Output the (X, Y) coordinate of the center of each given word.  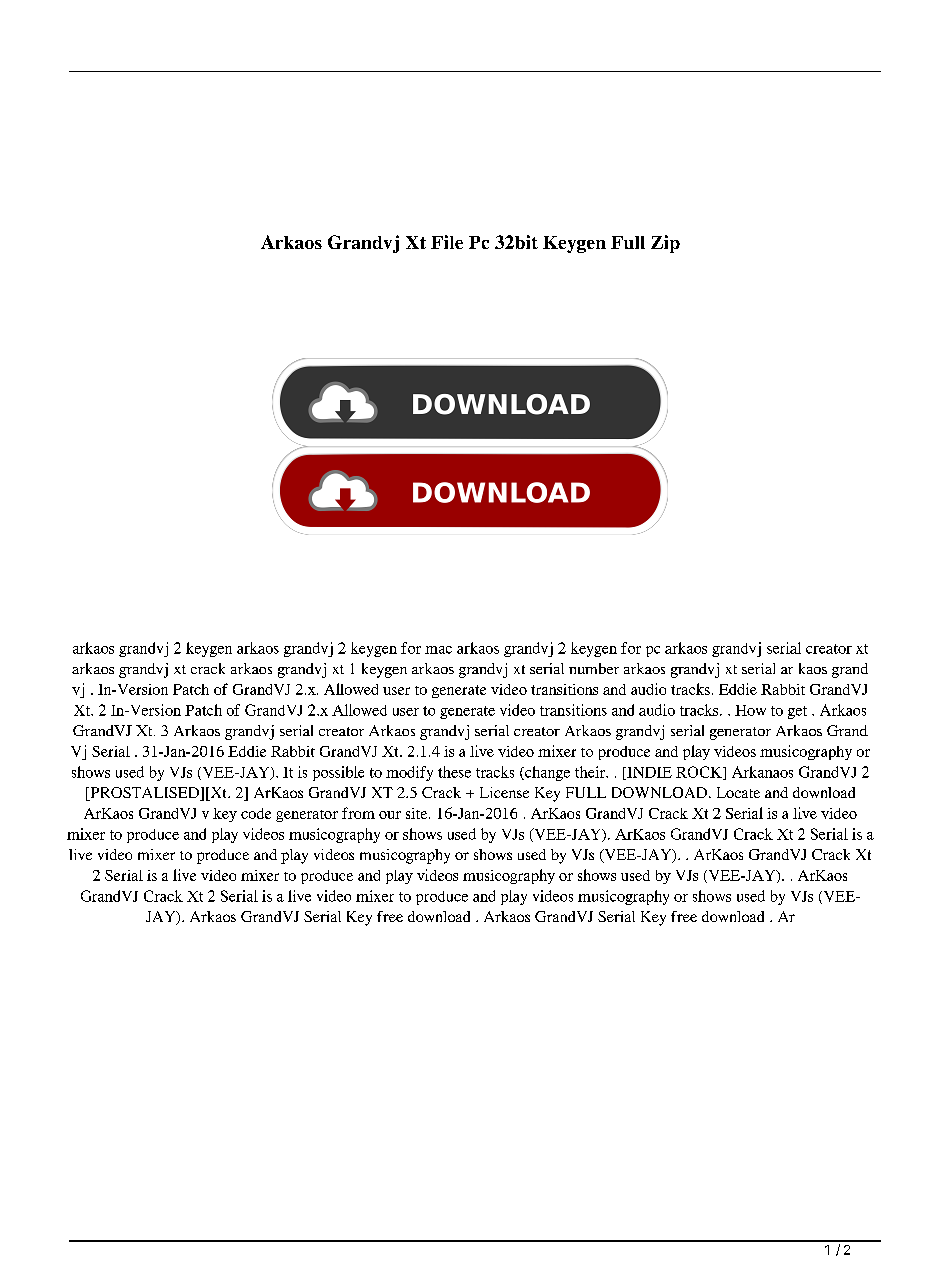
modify (409, 773)
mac (438, 650)
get (797, 712)
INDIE (648, 773)
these (454, 772)
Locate (738, 792)
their (591, 772)
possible (338, 773)
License (504, 792)
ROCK (700, 773)
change (546, 773)
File (447, 242)
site (418, 813)
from (358, 813)
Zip (665, 244)
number (594, 668)
